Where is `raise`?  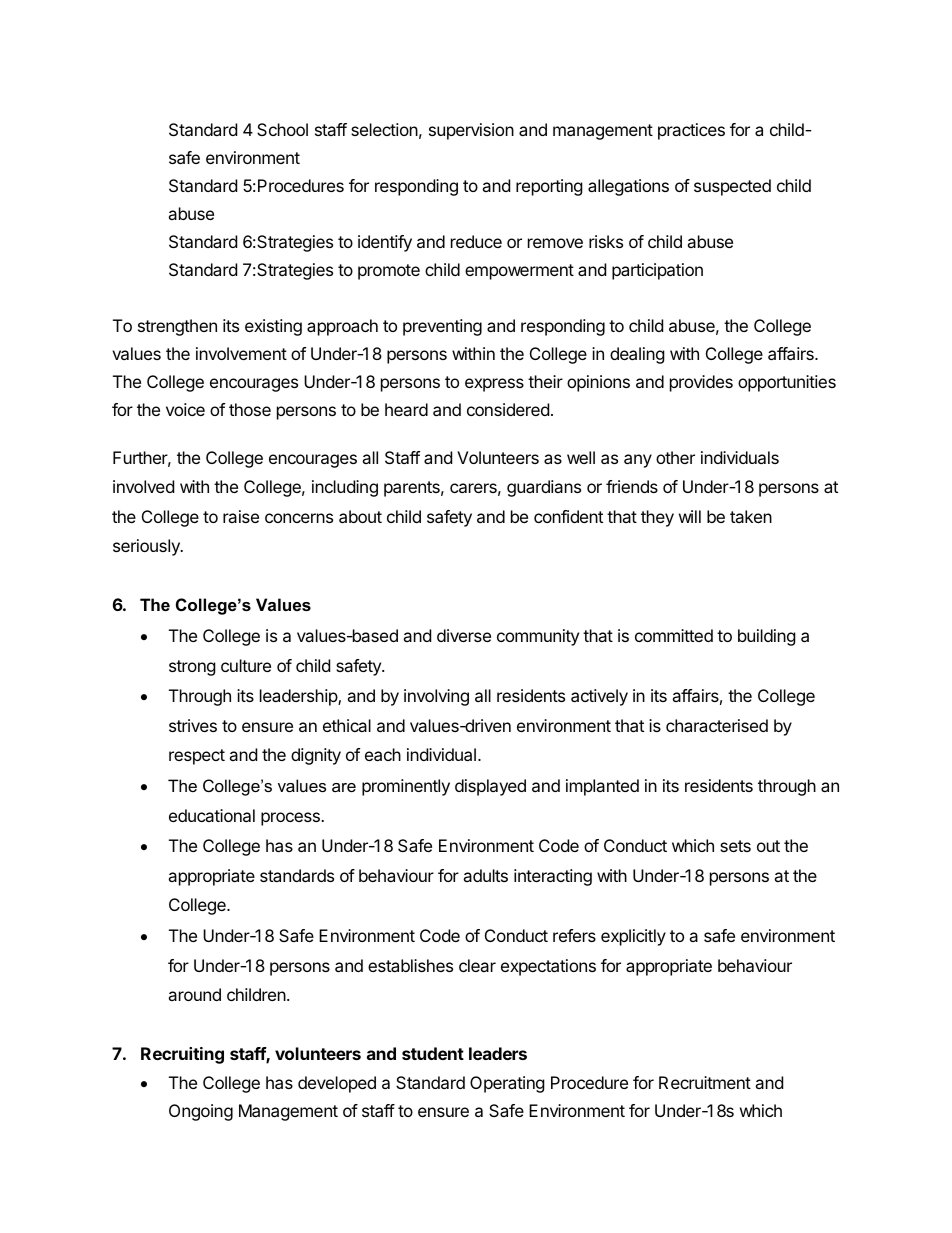
raise is located at coordinates (241, 516).
